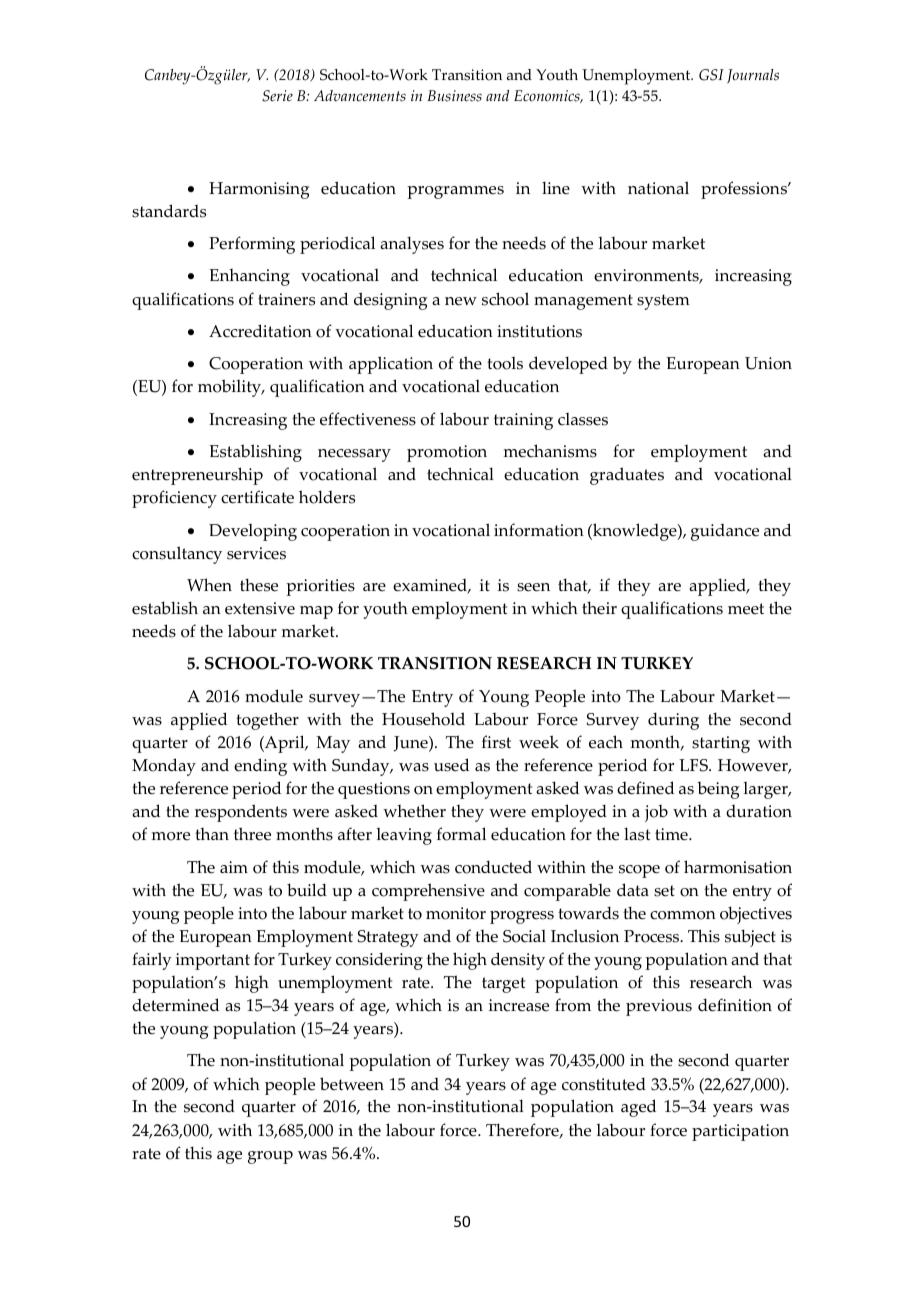 This screenshot has height=1308, width=924. Describe the element at coordinates (711, 75) in the screenshot. I see `GSI` at that location.
